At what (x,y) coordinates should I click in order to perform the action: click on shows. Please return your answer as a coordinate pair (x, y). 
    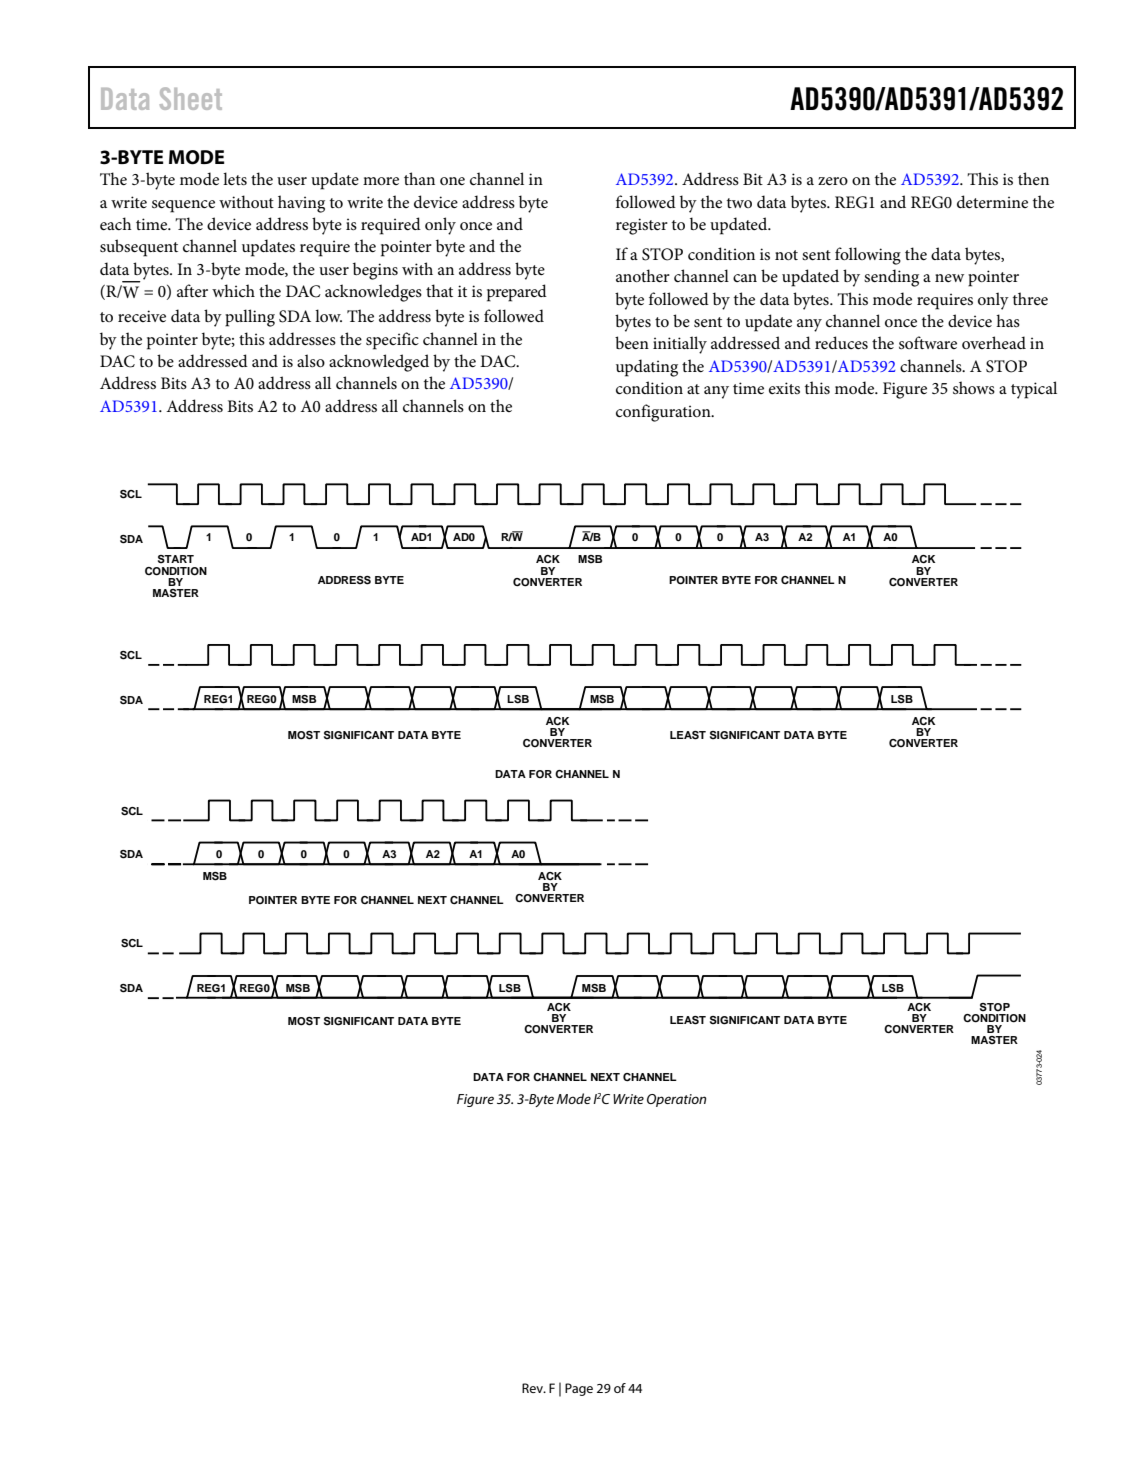
    Looking at the image, I should click on (974, 387).
